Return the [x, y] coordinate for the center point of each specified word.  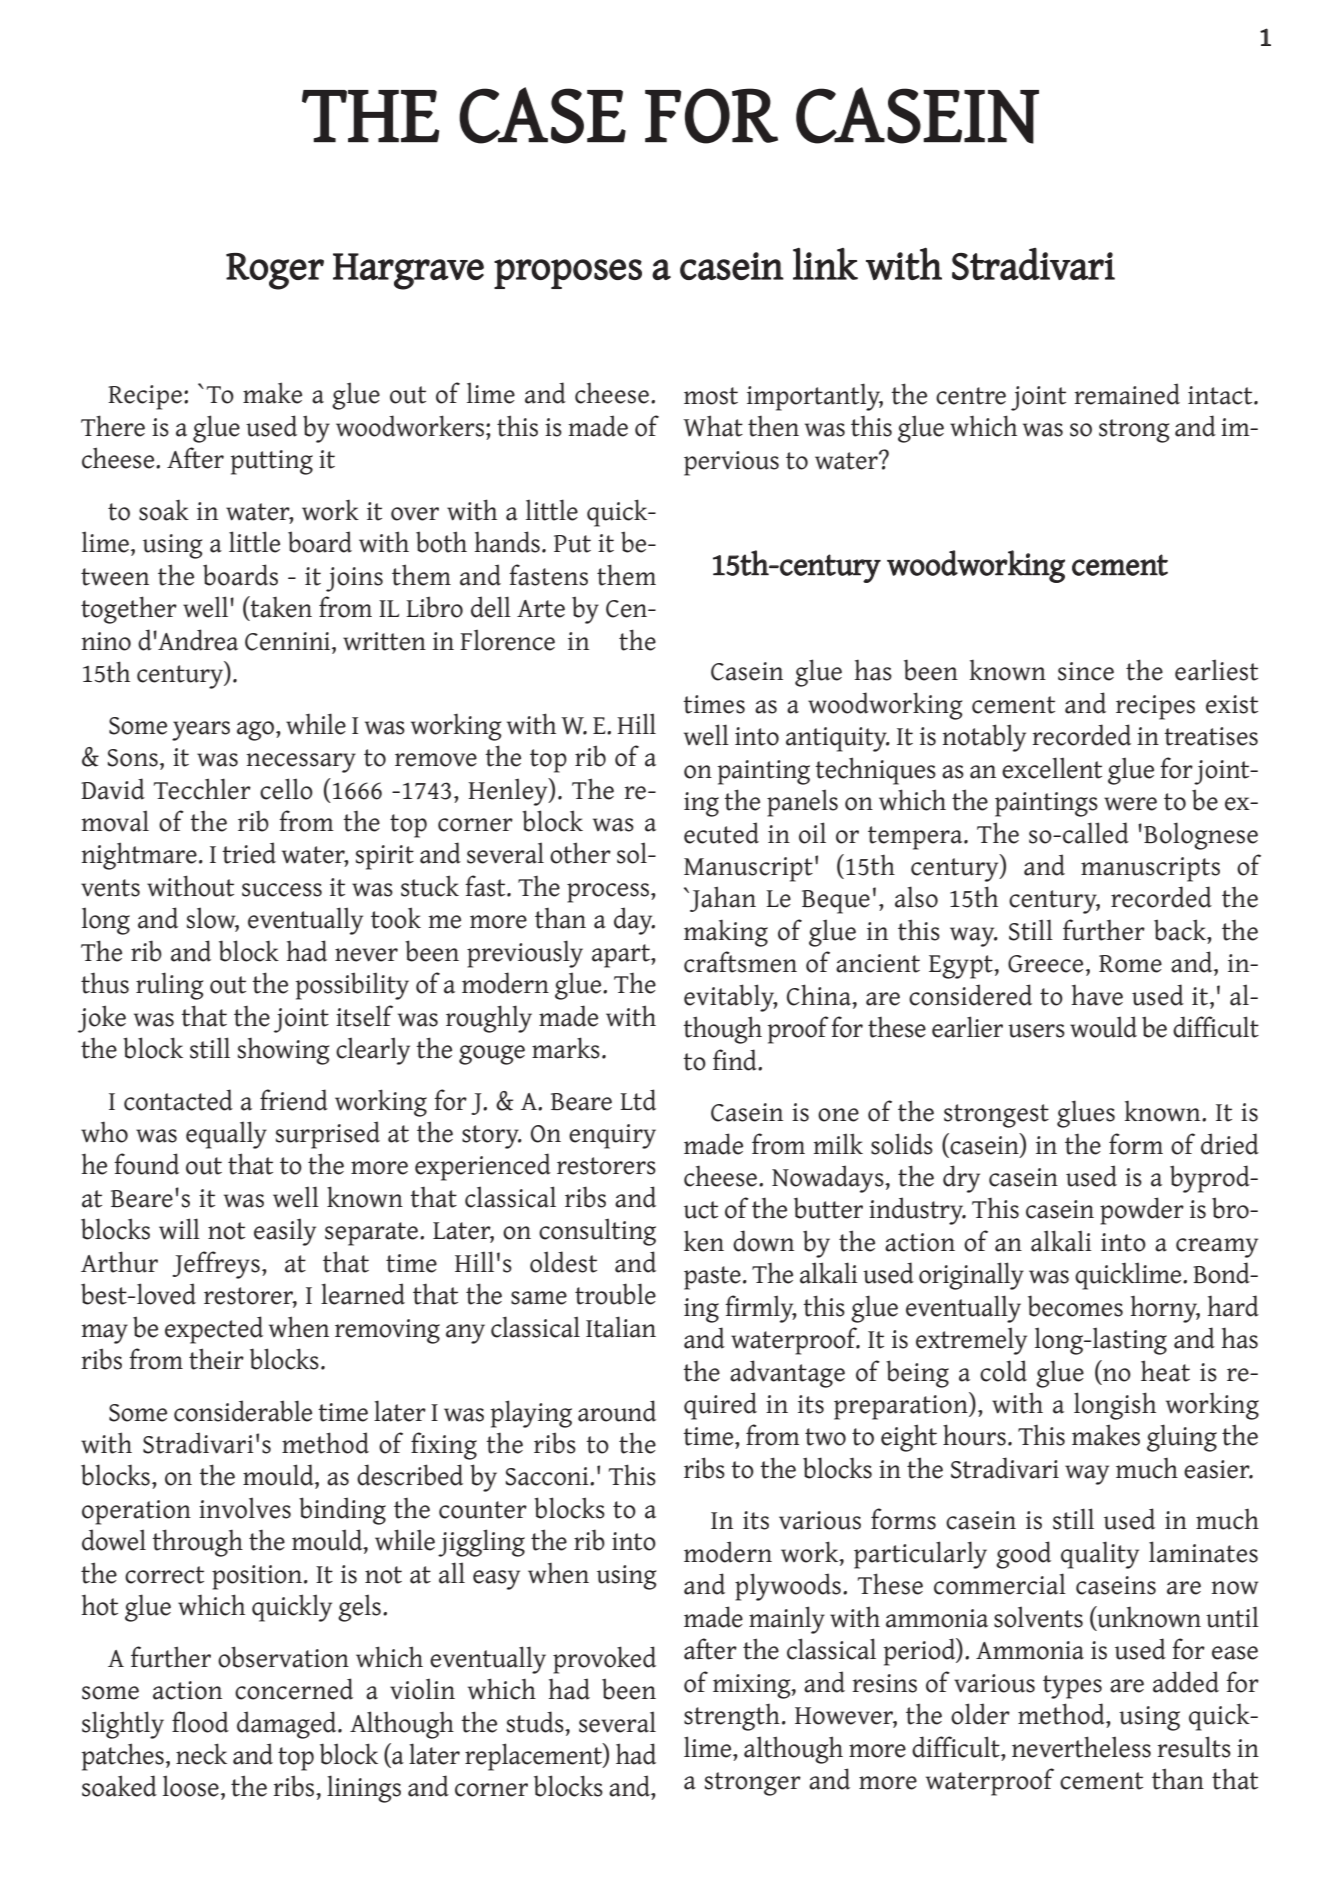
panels [802, 803]
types [1072, 1687]
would [1103, 1027]
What [713, 426]
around [617, 1411]
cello [286, 789]
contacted [178, 1100]
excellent [1052, 768]
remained [1127, 394]
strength [732, 1717]
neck [201, 1754]
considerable [243, 1411]
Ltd [638, 1100]
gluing [1182, 1438]
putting [271, 462]
